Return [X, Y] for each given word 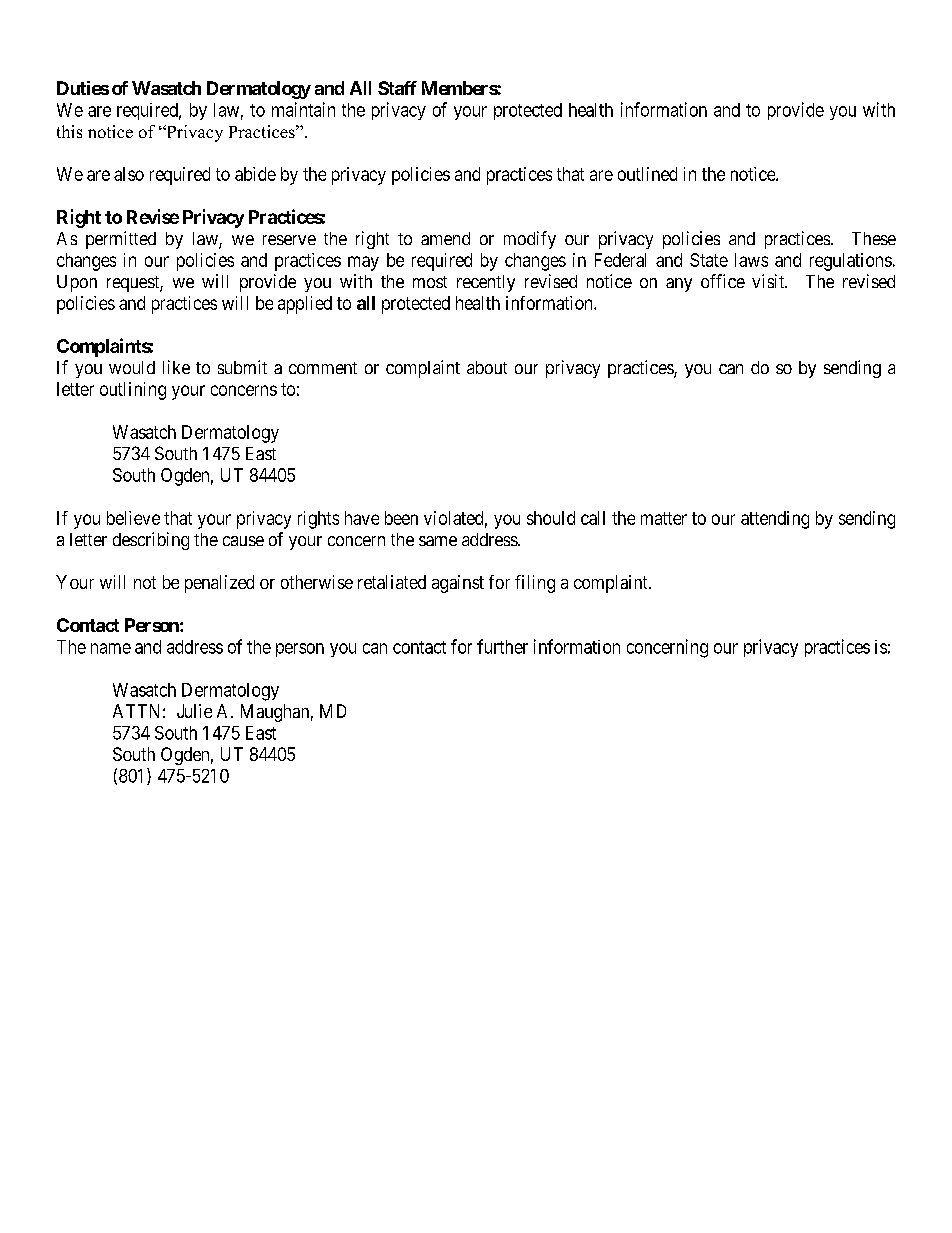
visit [769, 281]
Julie [194, 711]
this [69, 131]
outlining [133, 391]
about [487, 367]
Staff [397, 88]
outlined [647, 174]
